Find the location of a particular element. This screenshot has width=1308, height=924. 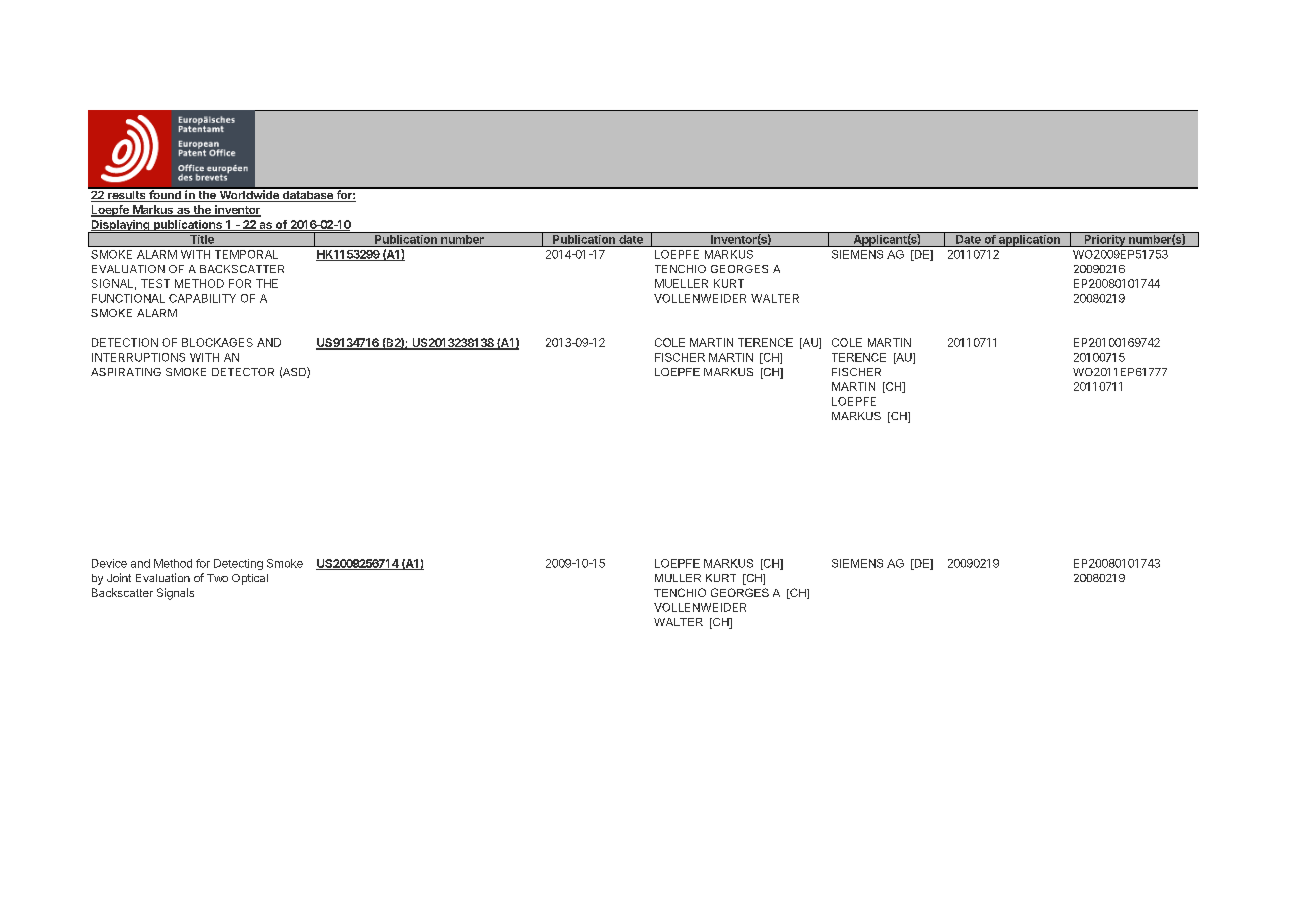

TEMPORAL is located at coordinates (246, 254).
